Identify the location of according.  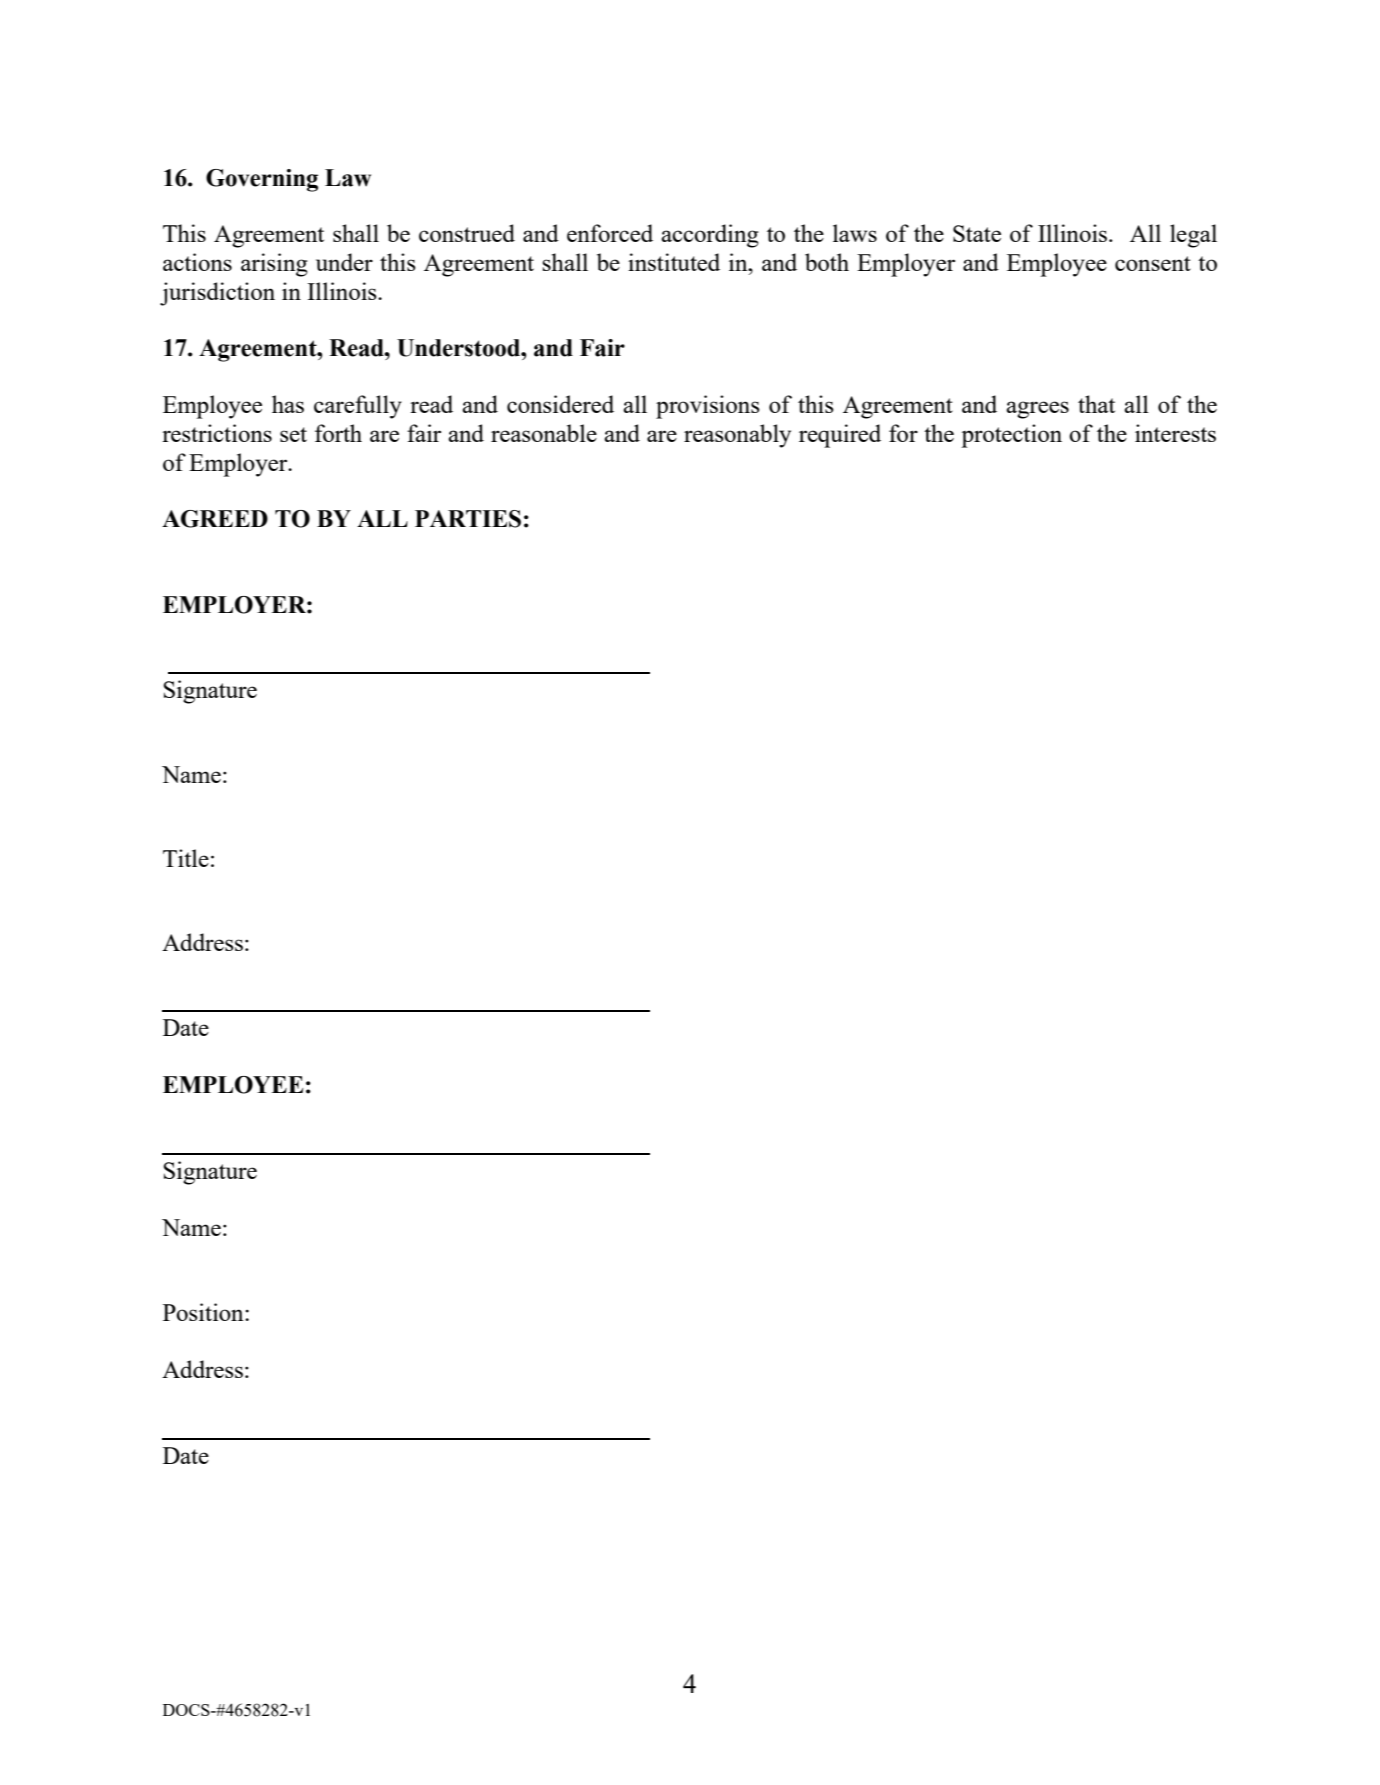
(710, 236).
